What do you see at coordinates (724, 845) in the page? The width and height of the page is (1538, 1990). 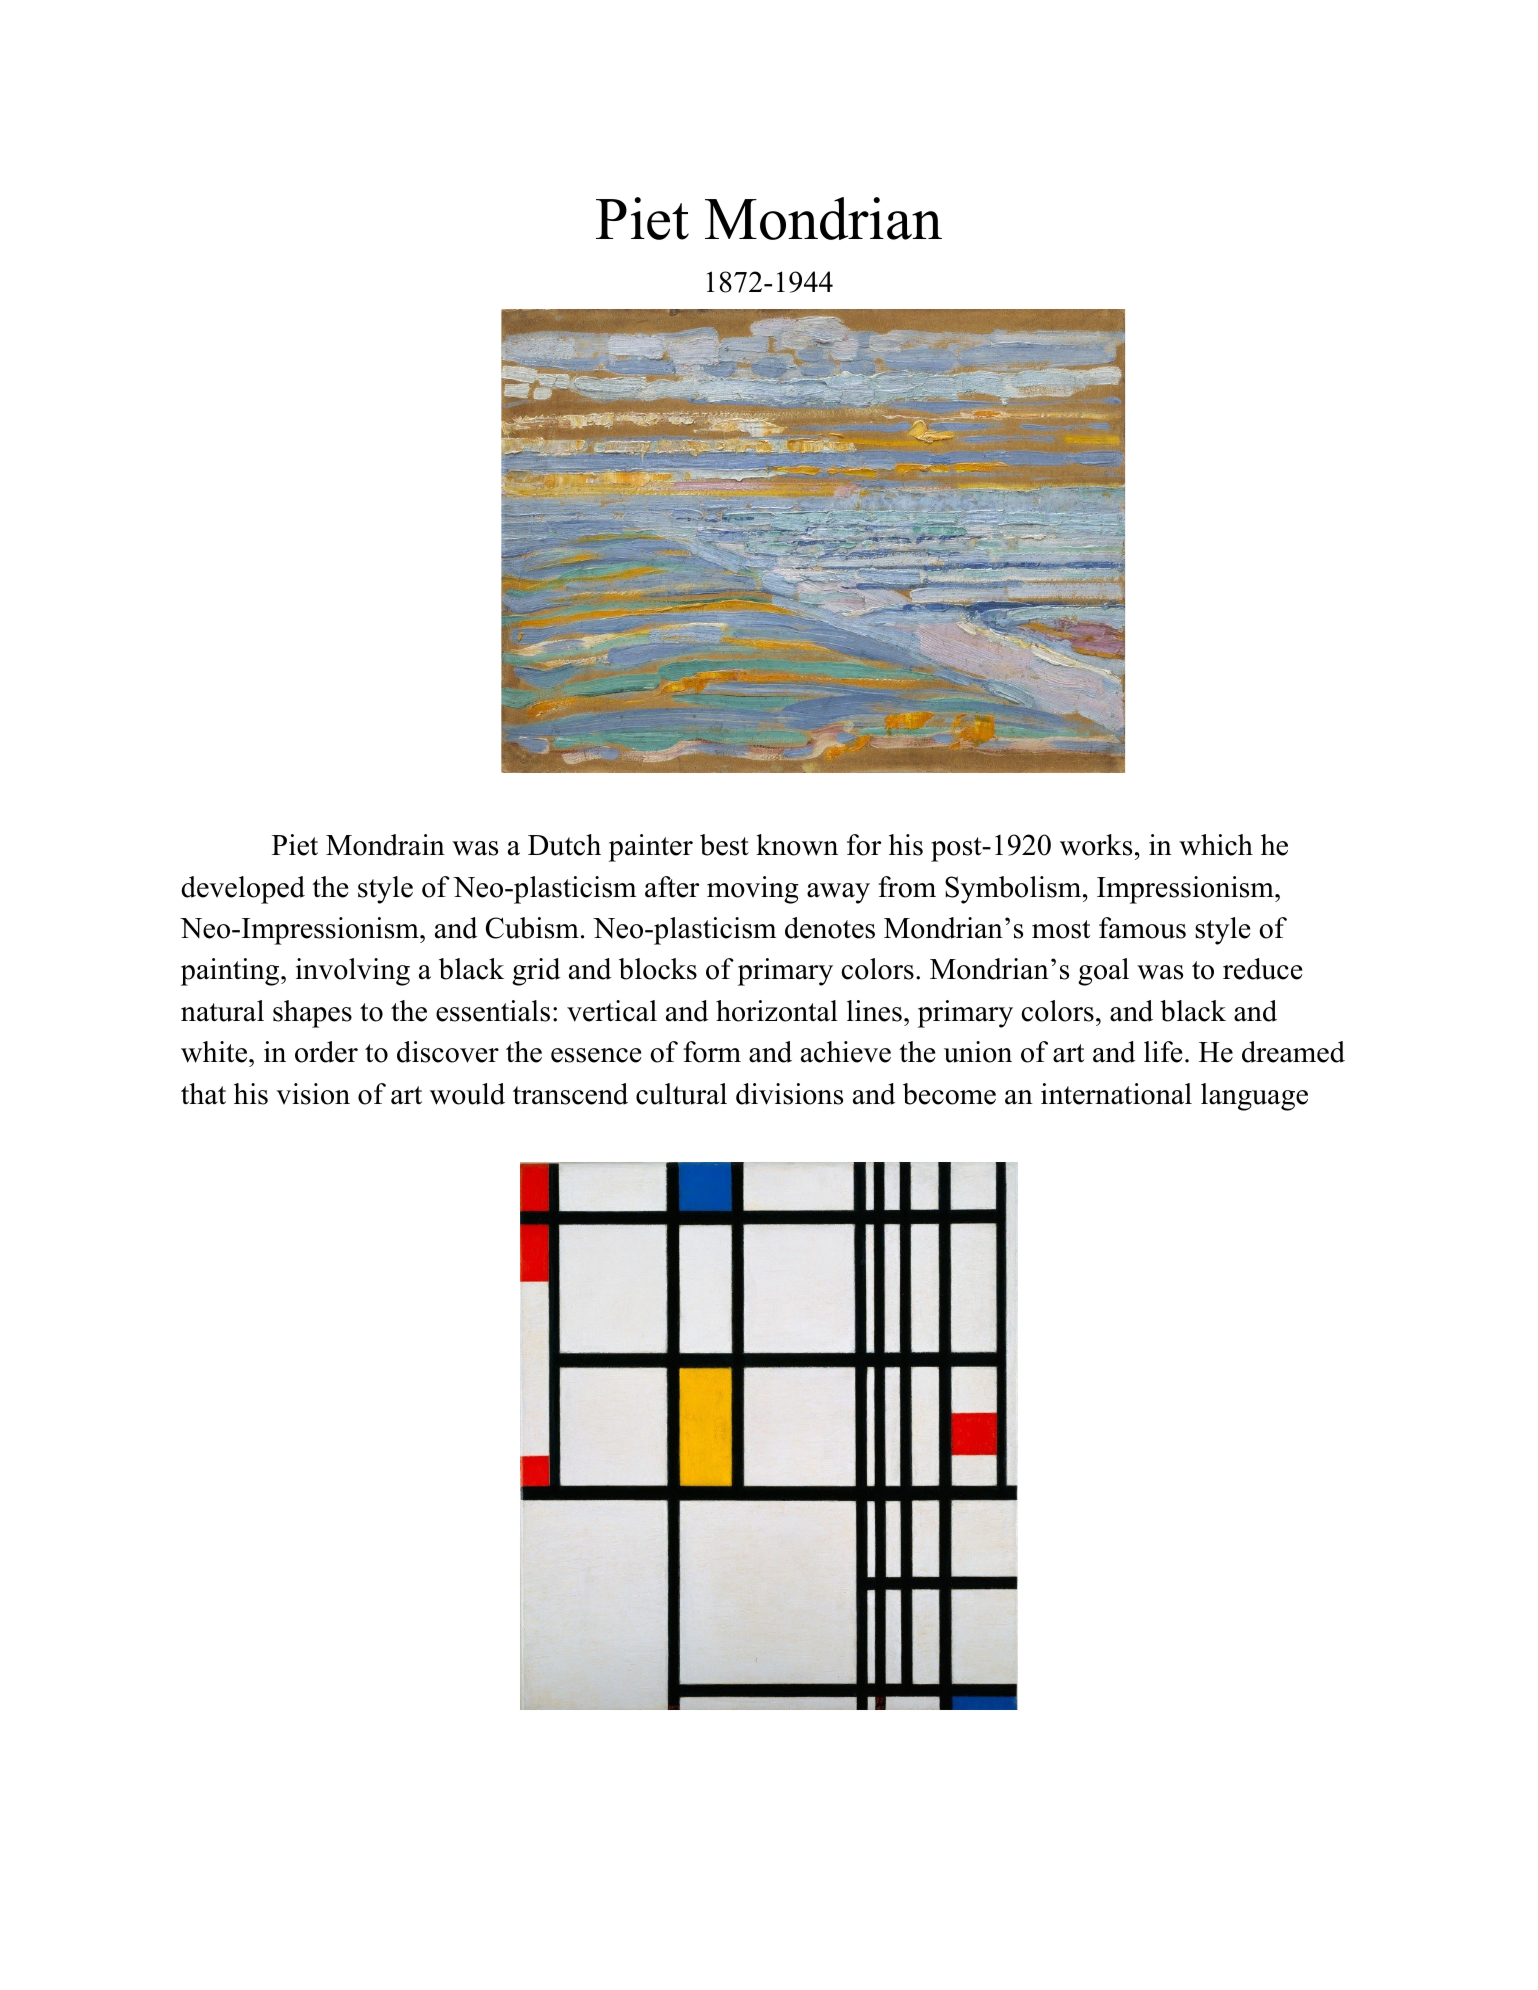 I see `best` at bounding box center [724, 845].
